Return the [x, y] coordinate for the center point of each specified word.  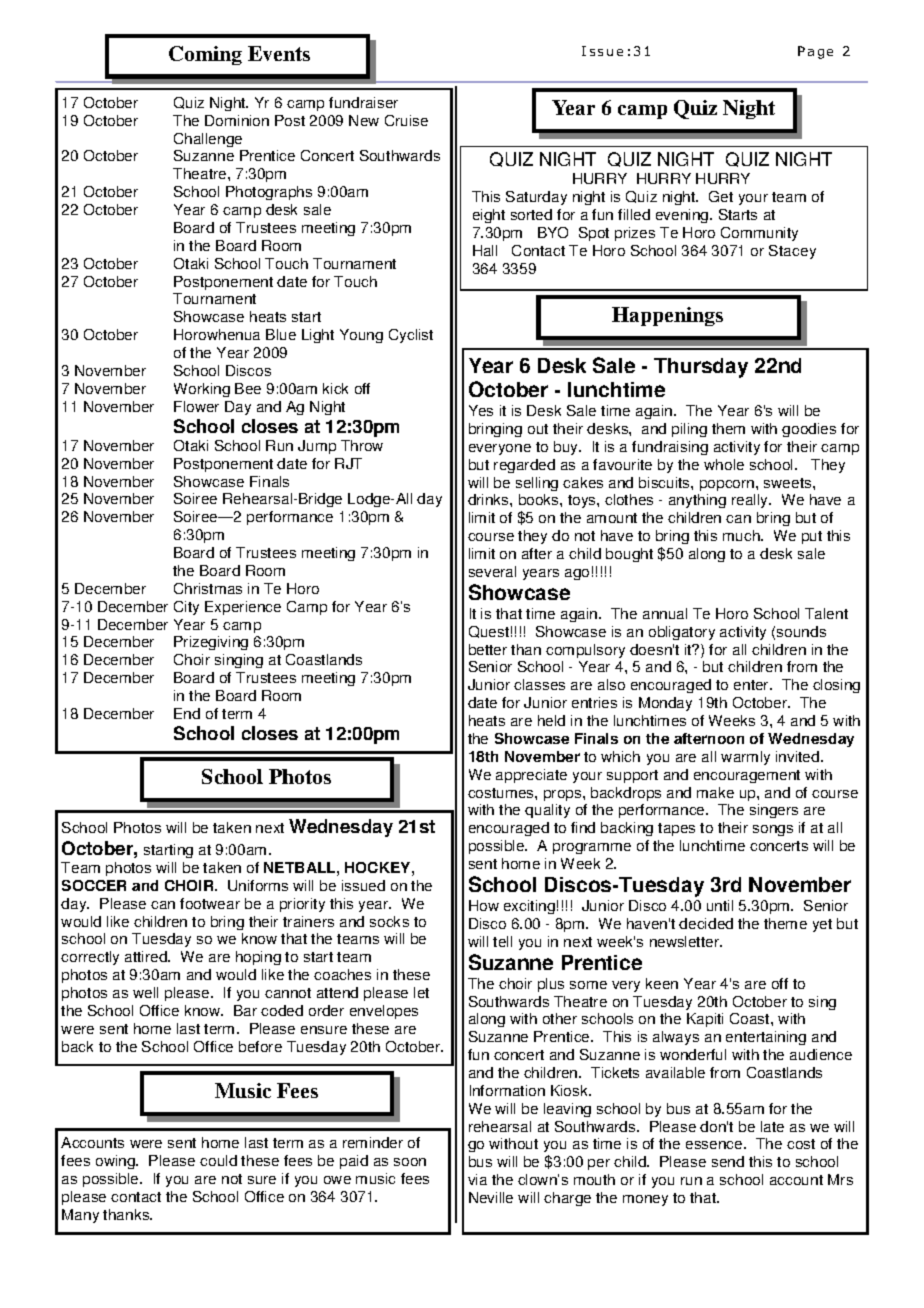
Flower [196, 406]
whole [724, 464]
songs [773, 830]
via [477, 1179]
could [218, 1160]
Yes [481, 410]
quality [547, 811]
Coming [205, 55]
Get [721, 196]
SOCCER [94, 885]
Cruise [406, 120]
